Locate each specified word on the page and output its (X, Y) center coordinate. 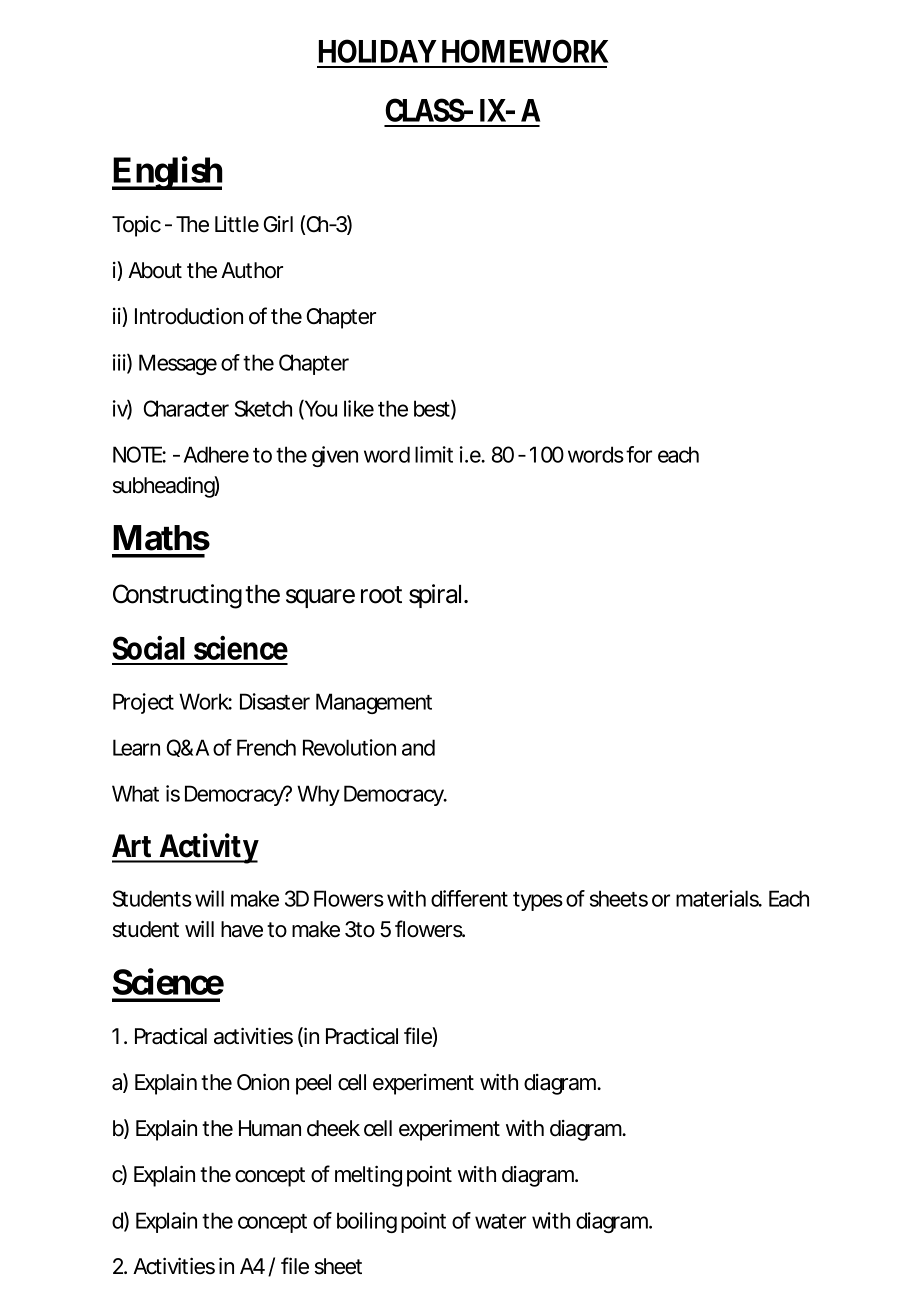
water (500, 1221)
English (167, 173)
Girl (278, 224)
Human (270, 1128)
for (639, 454)
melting (368, 1176)
